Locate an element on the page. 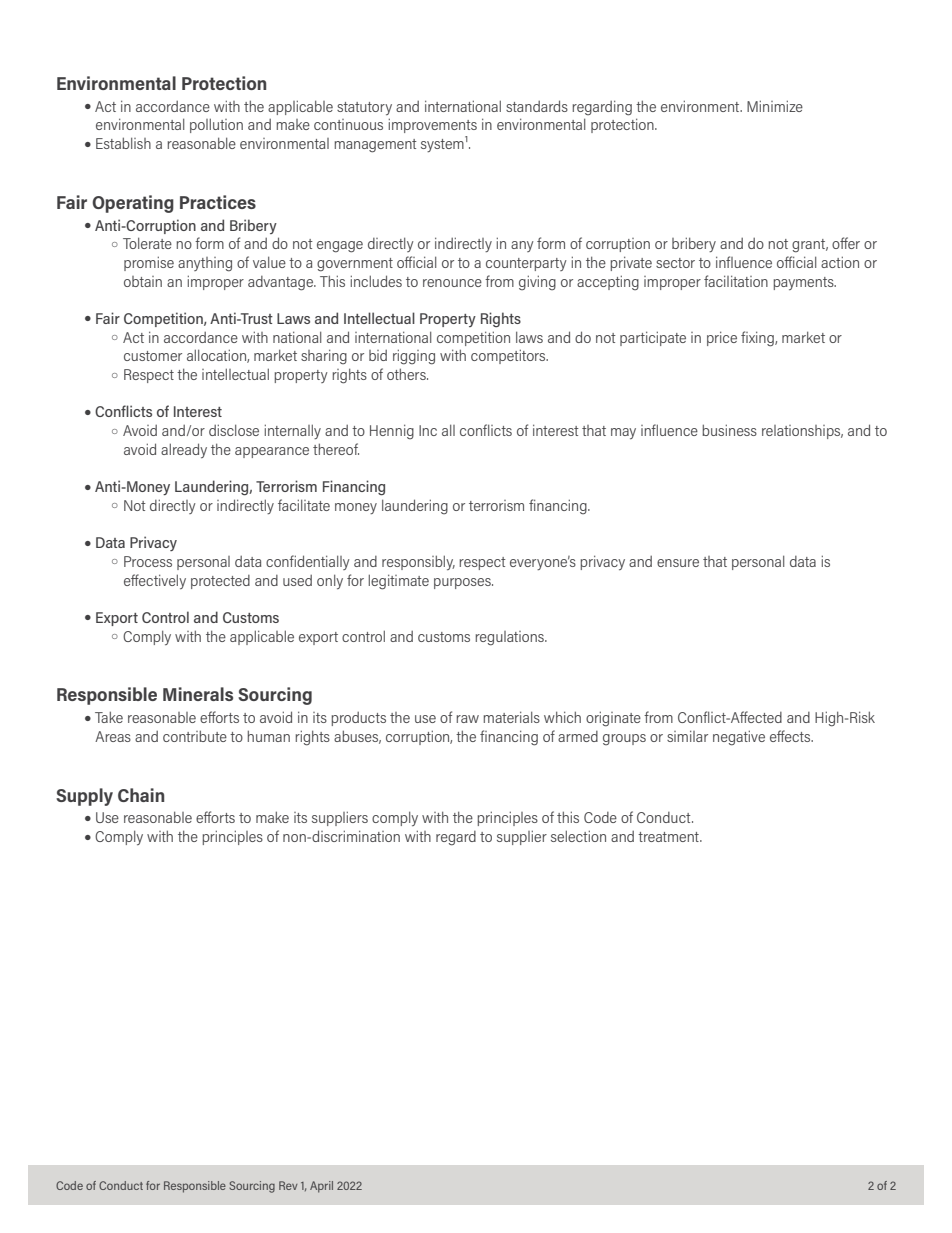 Image resolution: width=952 pixels, height=1233 pixels. pollution is located at coordinates (216, 125).
